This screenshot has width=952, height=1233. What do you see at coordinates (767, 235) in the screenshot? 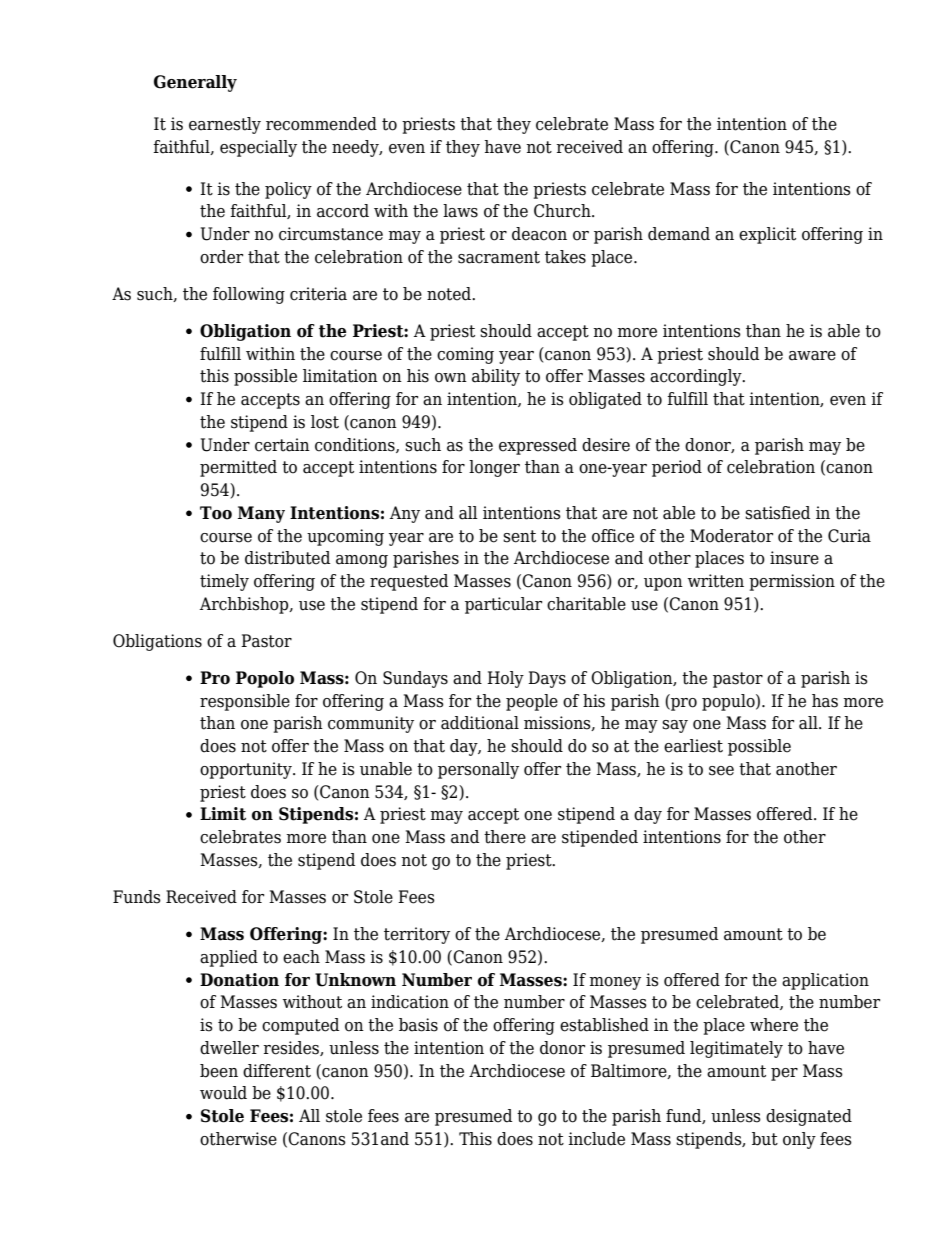
I see `explicit` at bounding box center [767, 235].
